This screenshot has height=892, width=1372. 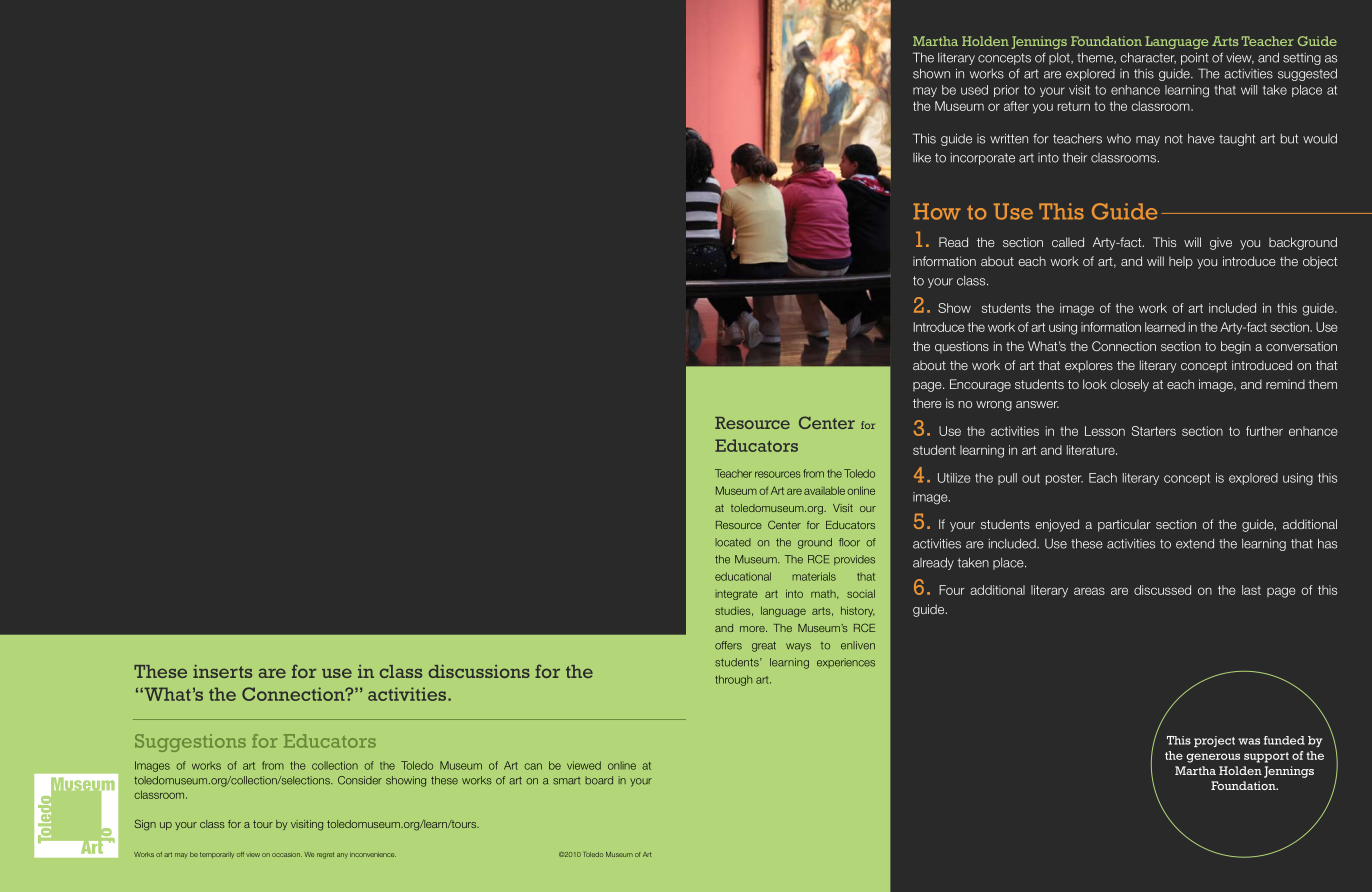 I want to click on used, so click(x=974, y=90).
